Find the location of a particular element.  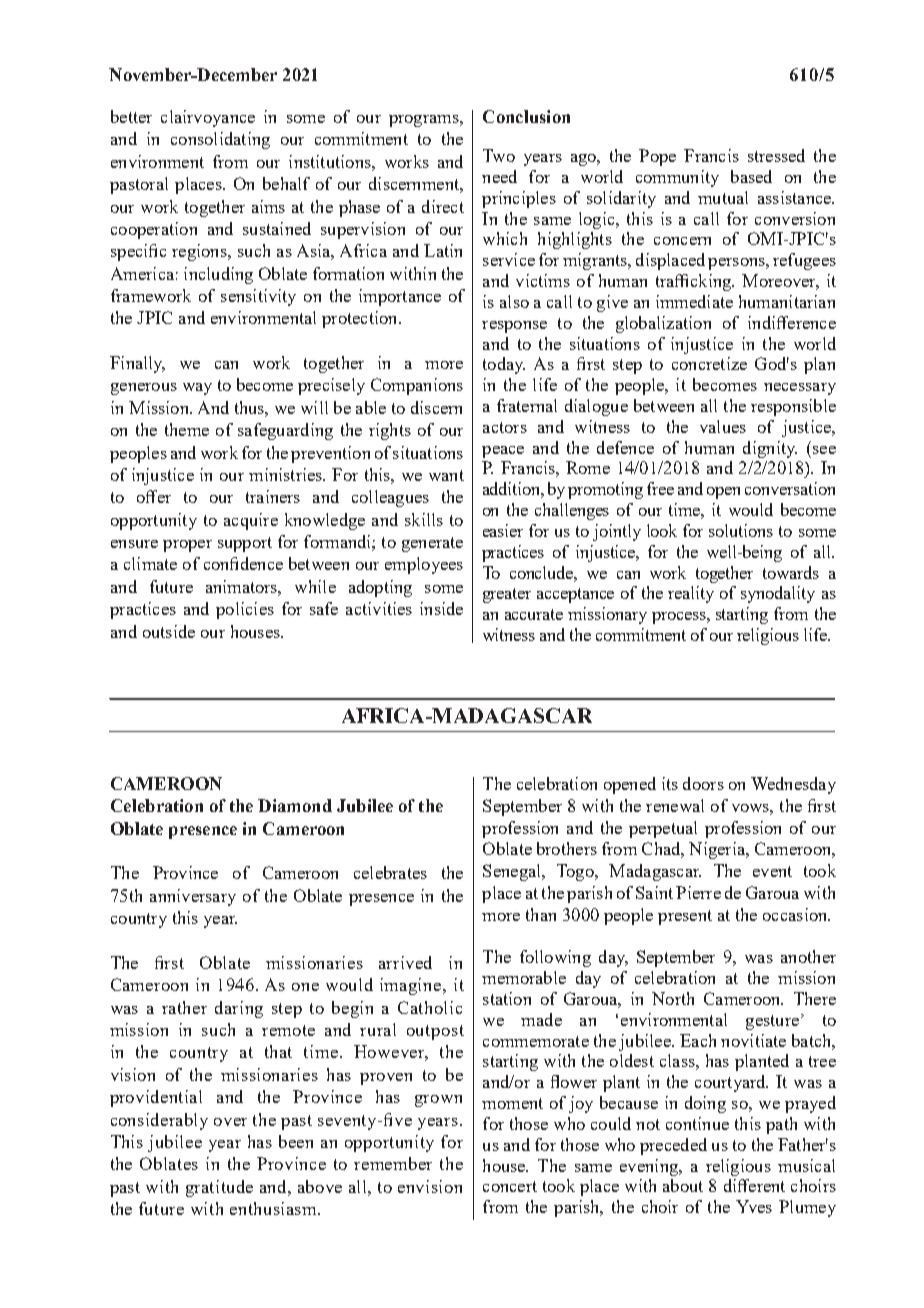

different is located at coordinates (754, 1185).
